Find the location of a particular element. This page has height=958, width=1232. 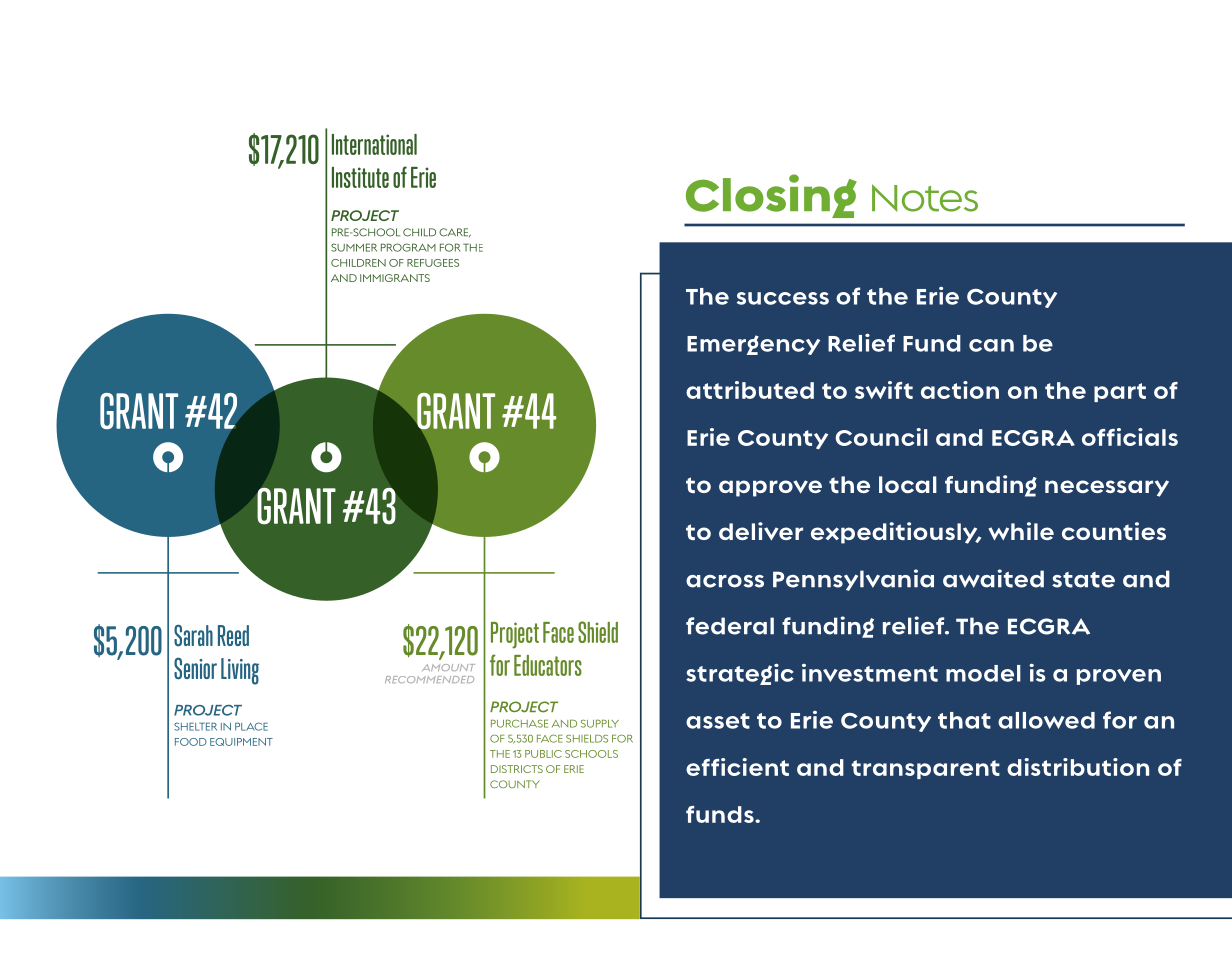

REFUGEES is located at coordinates (433, 263).
